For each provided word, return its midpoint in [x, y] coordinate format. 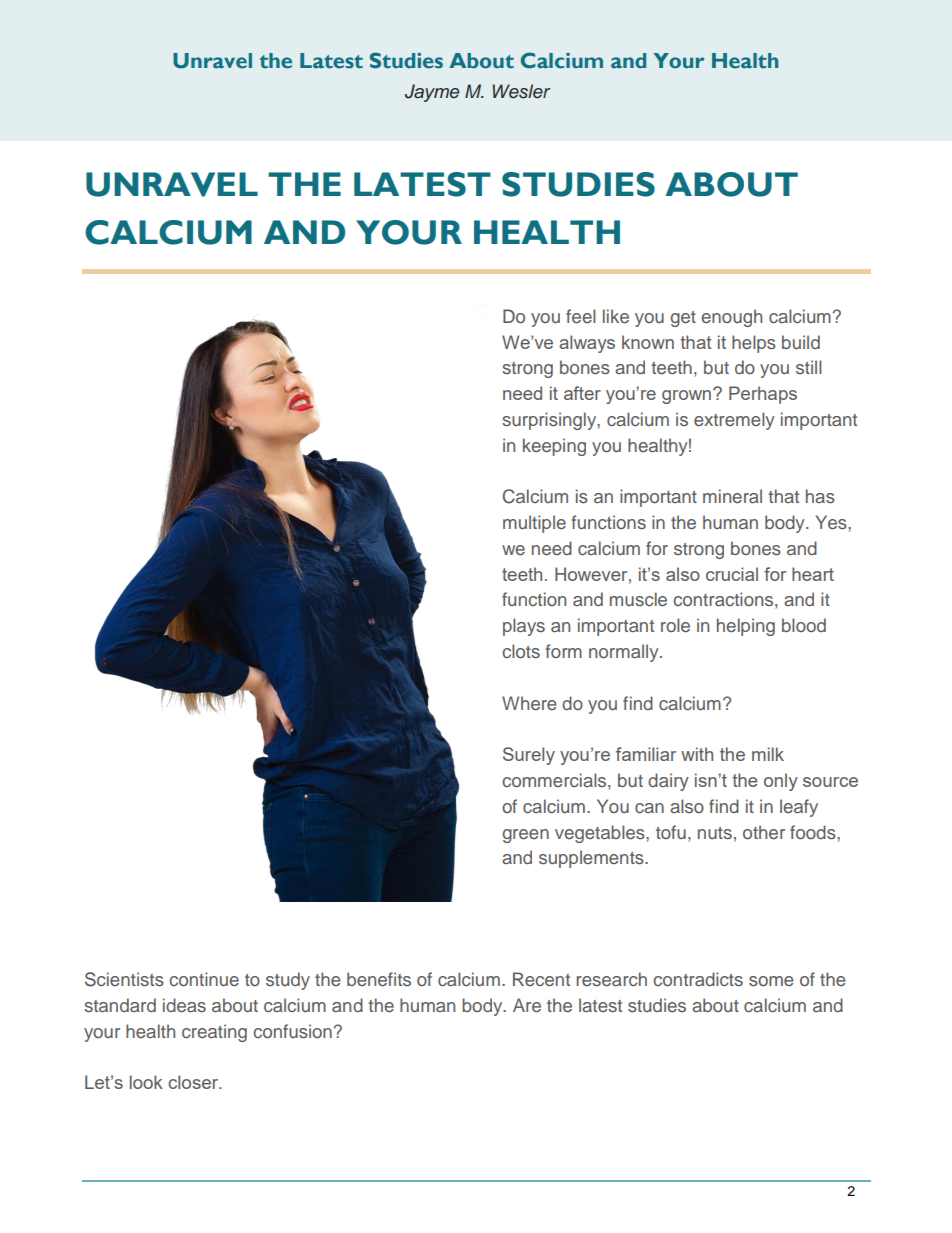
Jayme [432, 93]
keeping [554, 447]
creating [214, 1033]
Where [529, 703]
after [582, 393]
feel [581, 316]
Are [527, 1005]
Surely [529, 756]
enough [731, 318]
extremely [734, 421]
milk [768, 754]
